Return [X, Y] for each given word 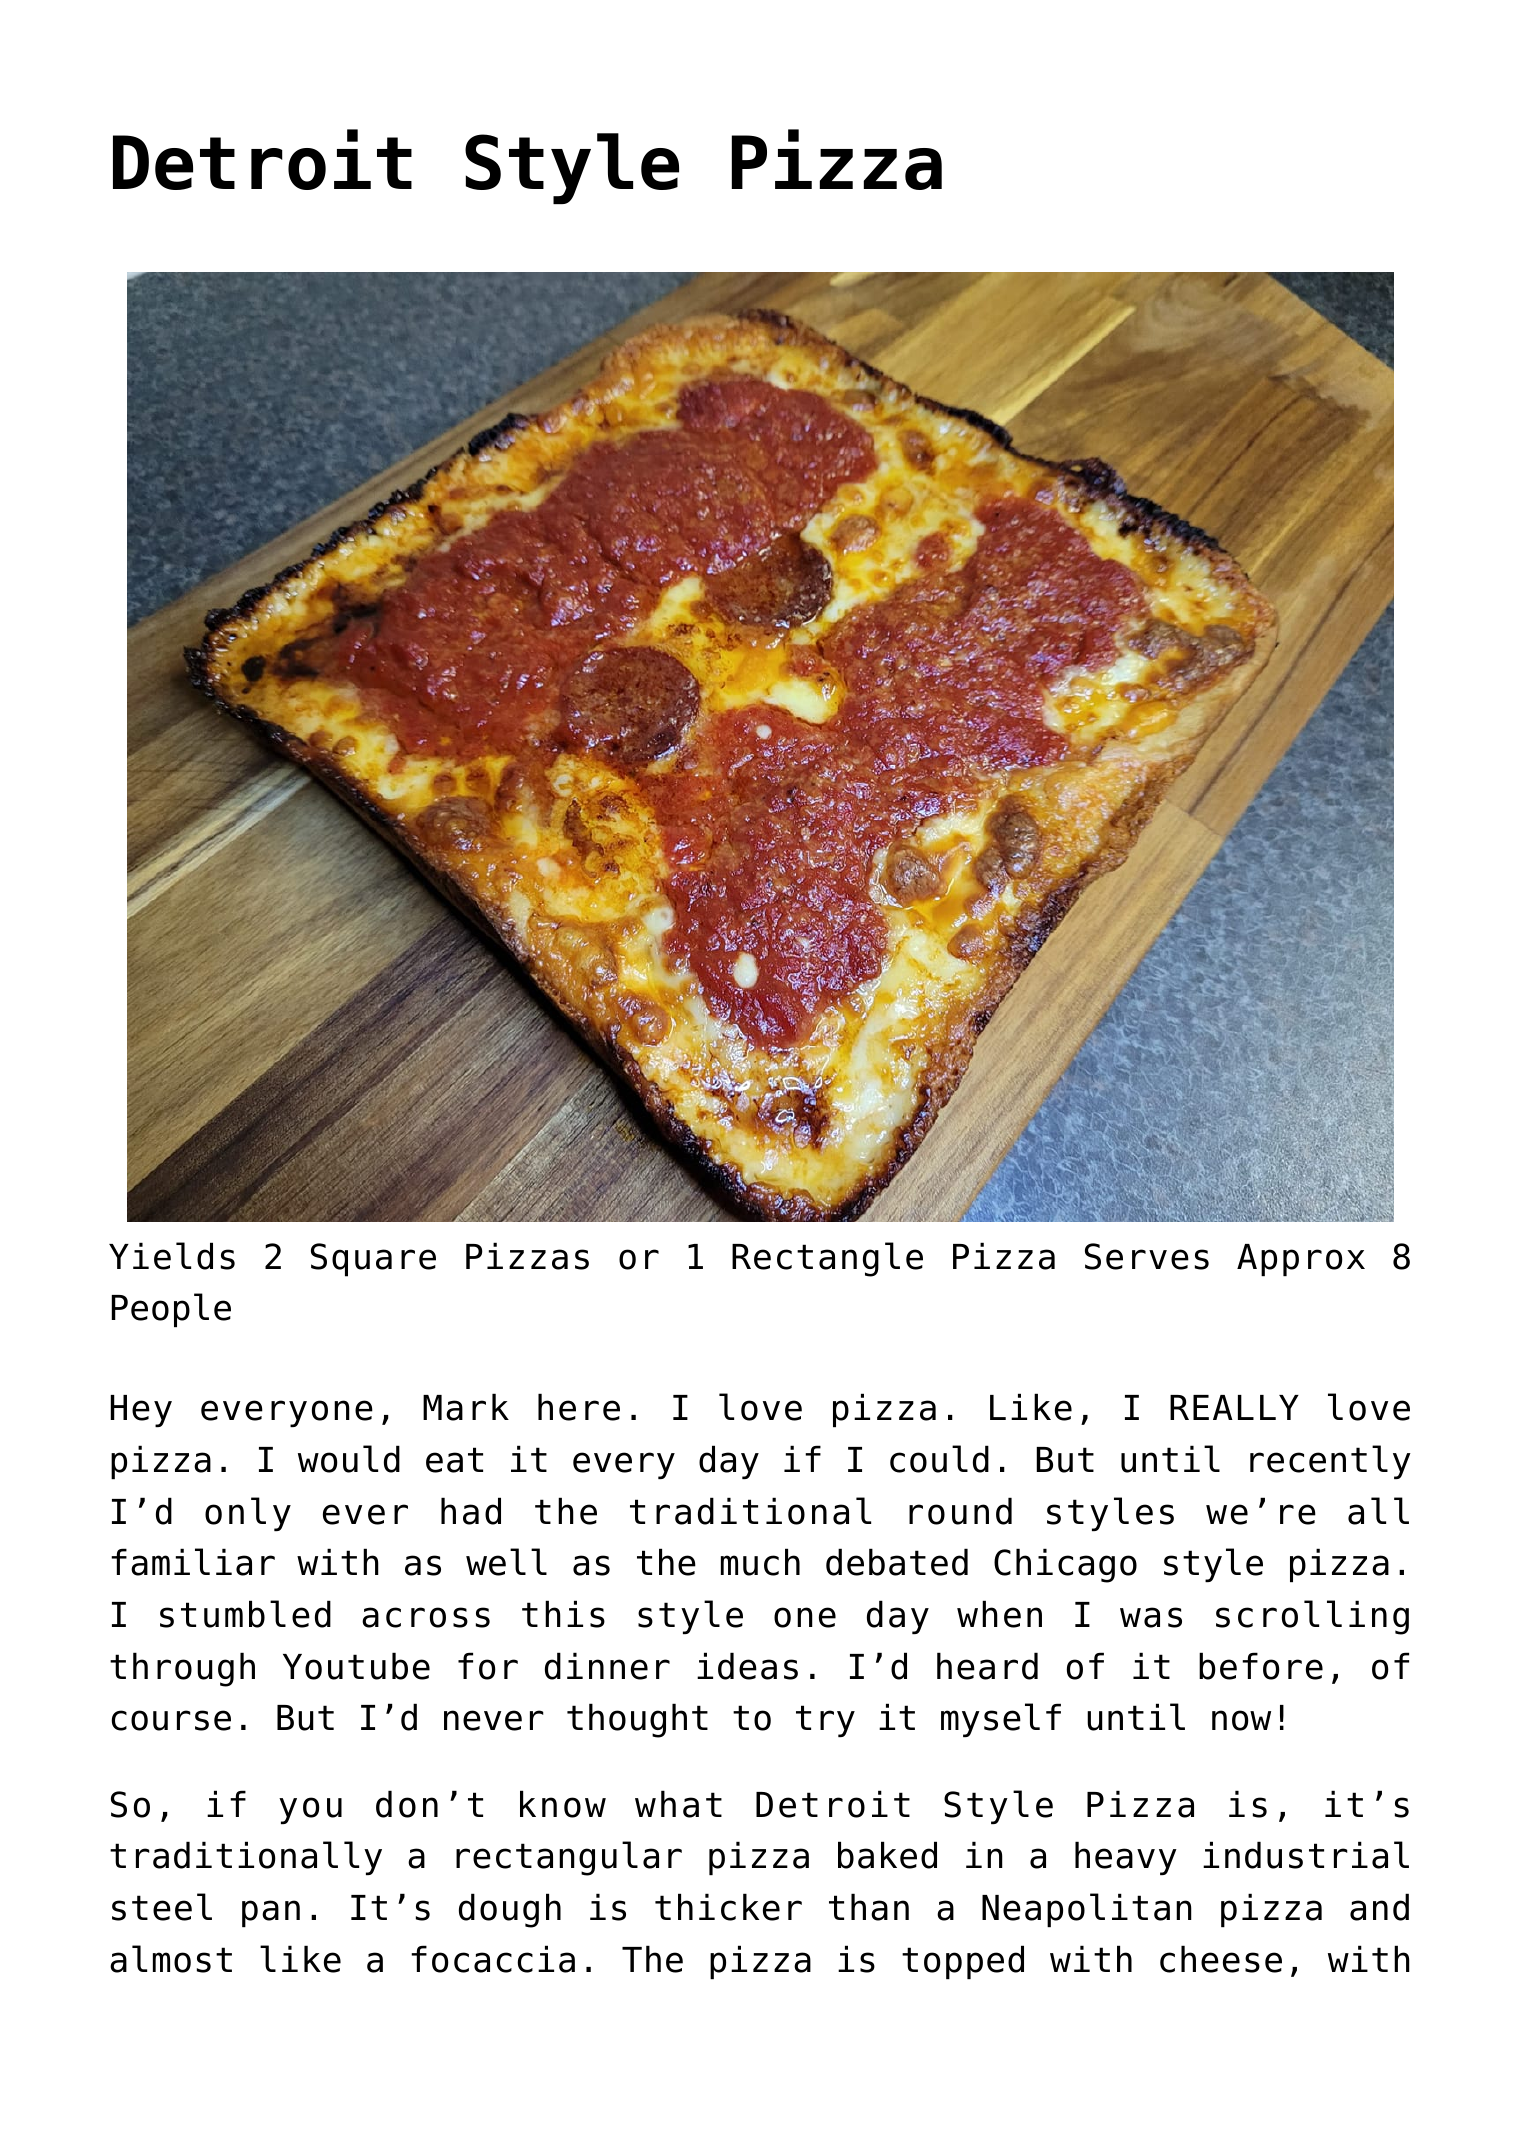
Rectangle [827, 1259]
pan [271, 1913]
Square [373, 1260]
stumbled [245, 1614]
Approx [1301, 1260]
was [1151, 1617]
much [760, 1562]
